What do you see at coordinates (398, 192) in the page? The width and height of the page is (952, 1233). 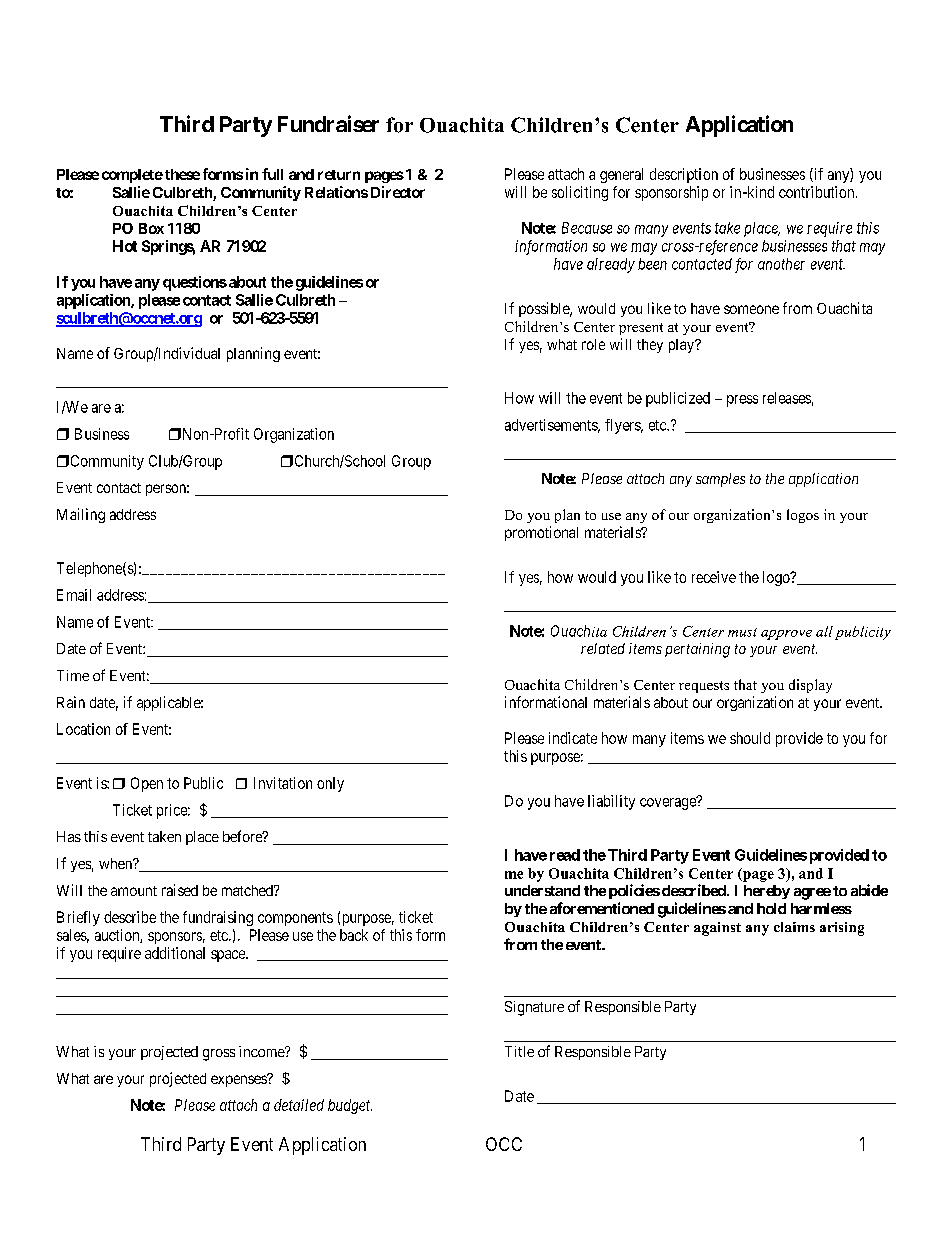 I see `Director` at bounding box center [398, 192].
